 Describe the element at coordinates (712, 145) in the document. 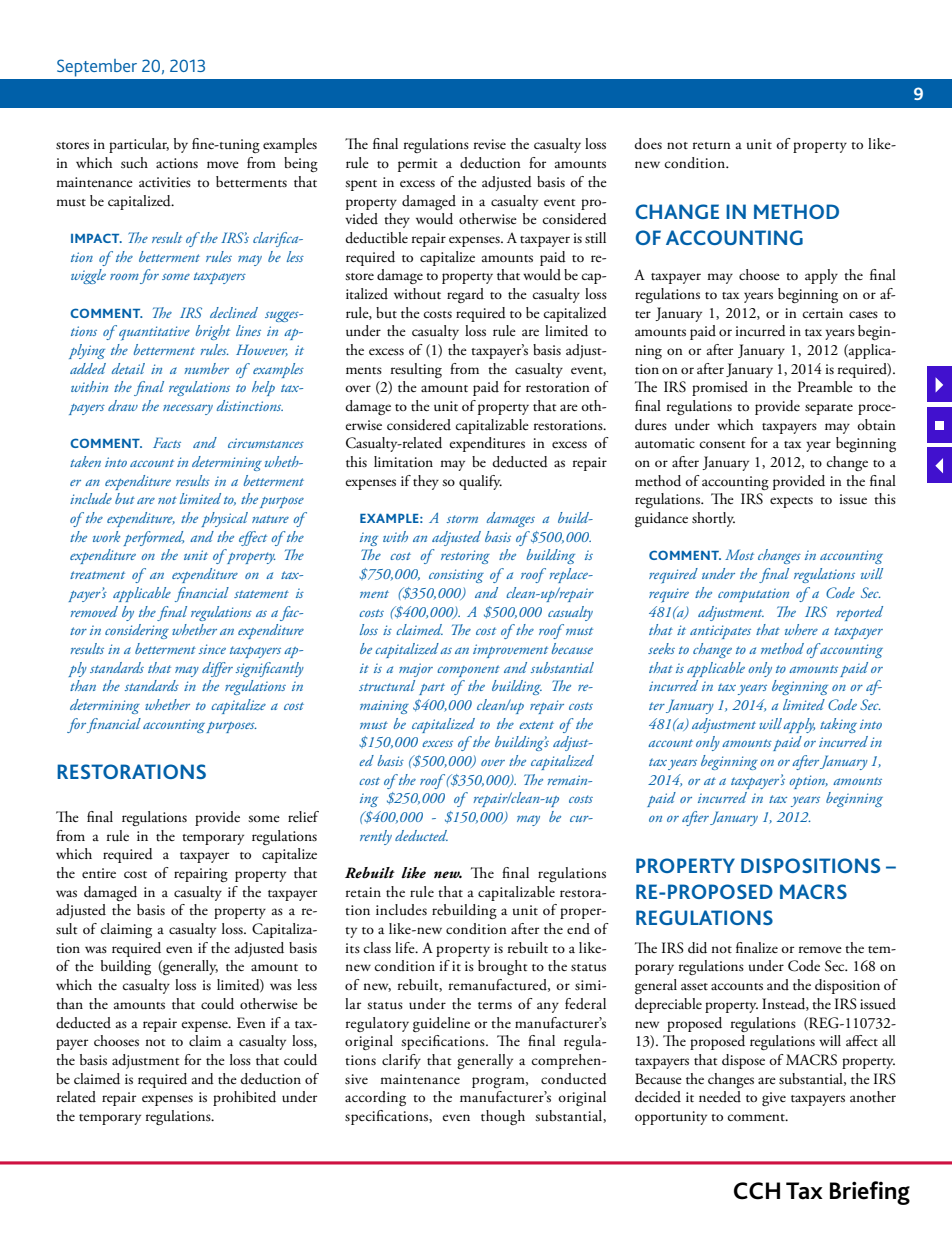

I see `return` at that location.
